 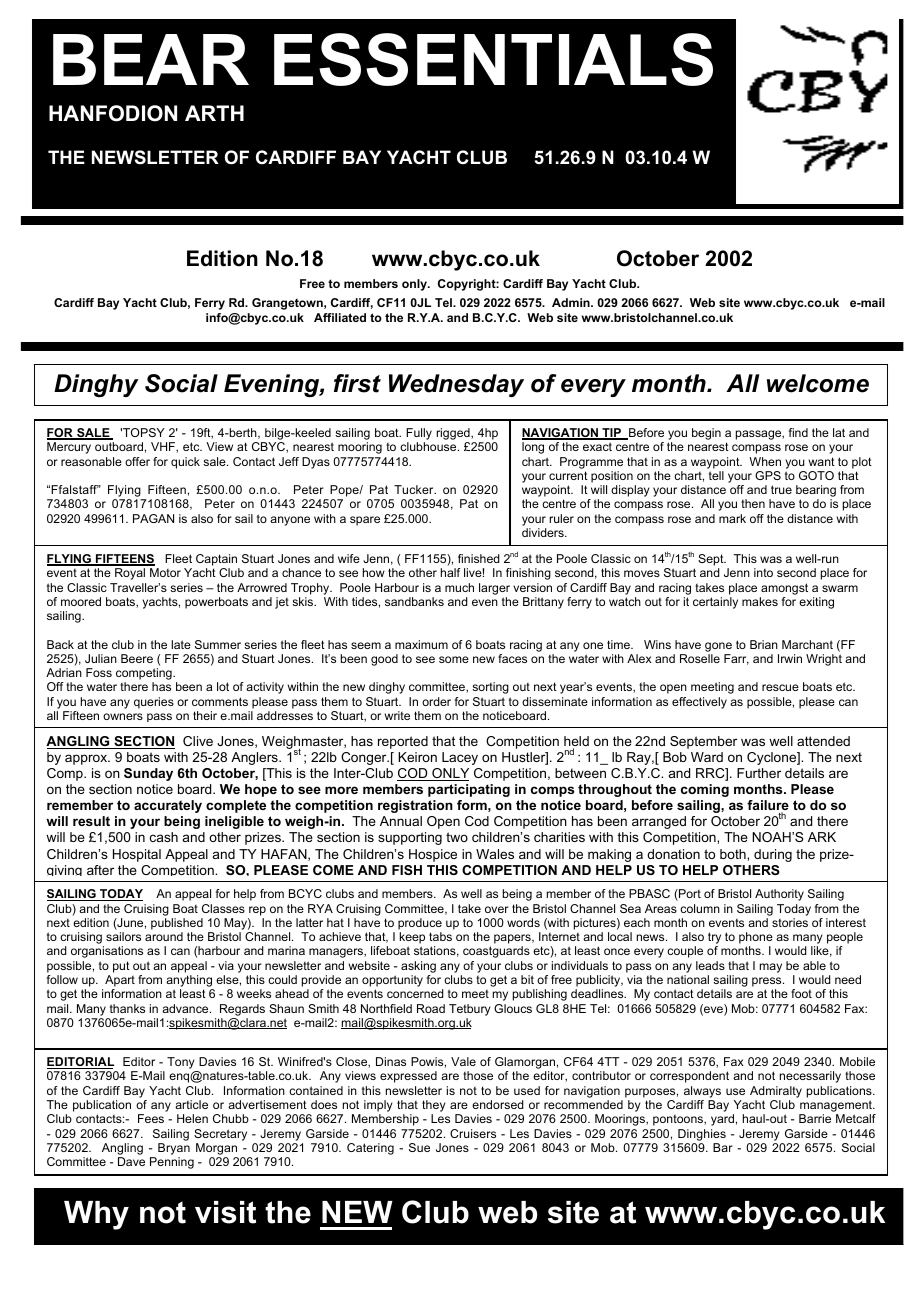 What do you see at coordinates (172, 1163) in the screenshot?
I see `Penning` at bounding box center [172, 1163].
